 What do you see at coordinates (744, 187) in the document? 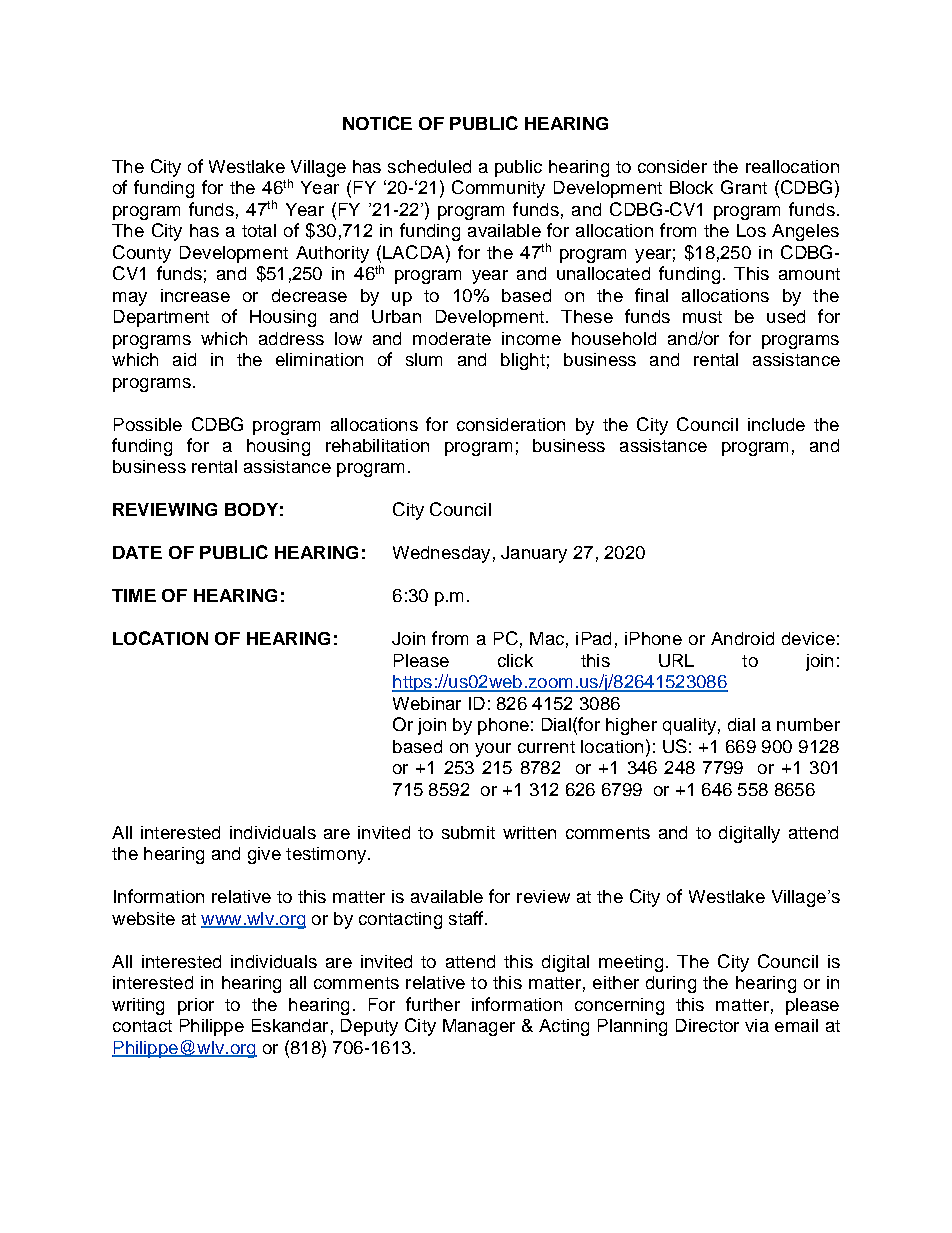
I see `Grant` at bounding box center [744, 187].
